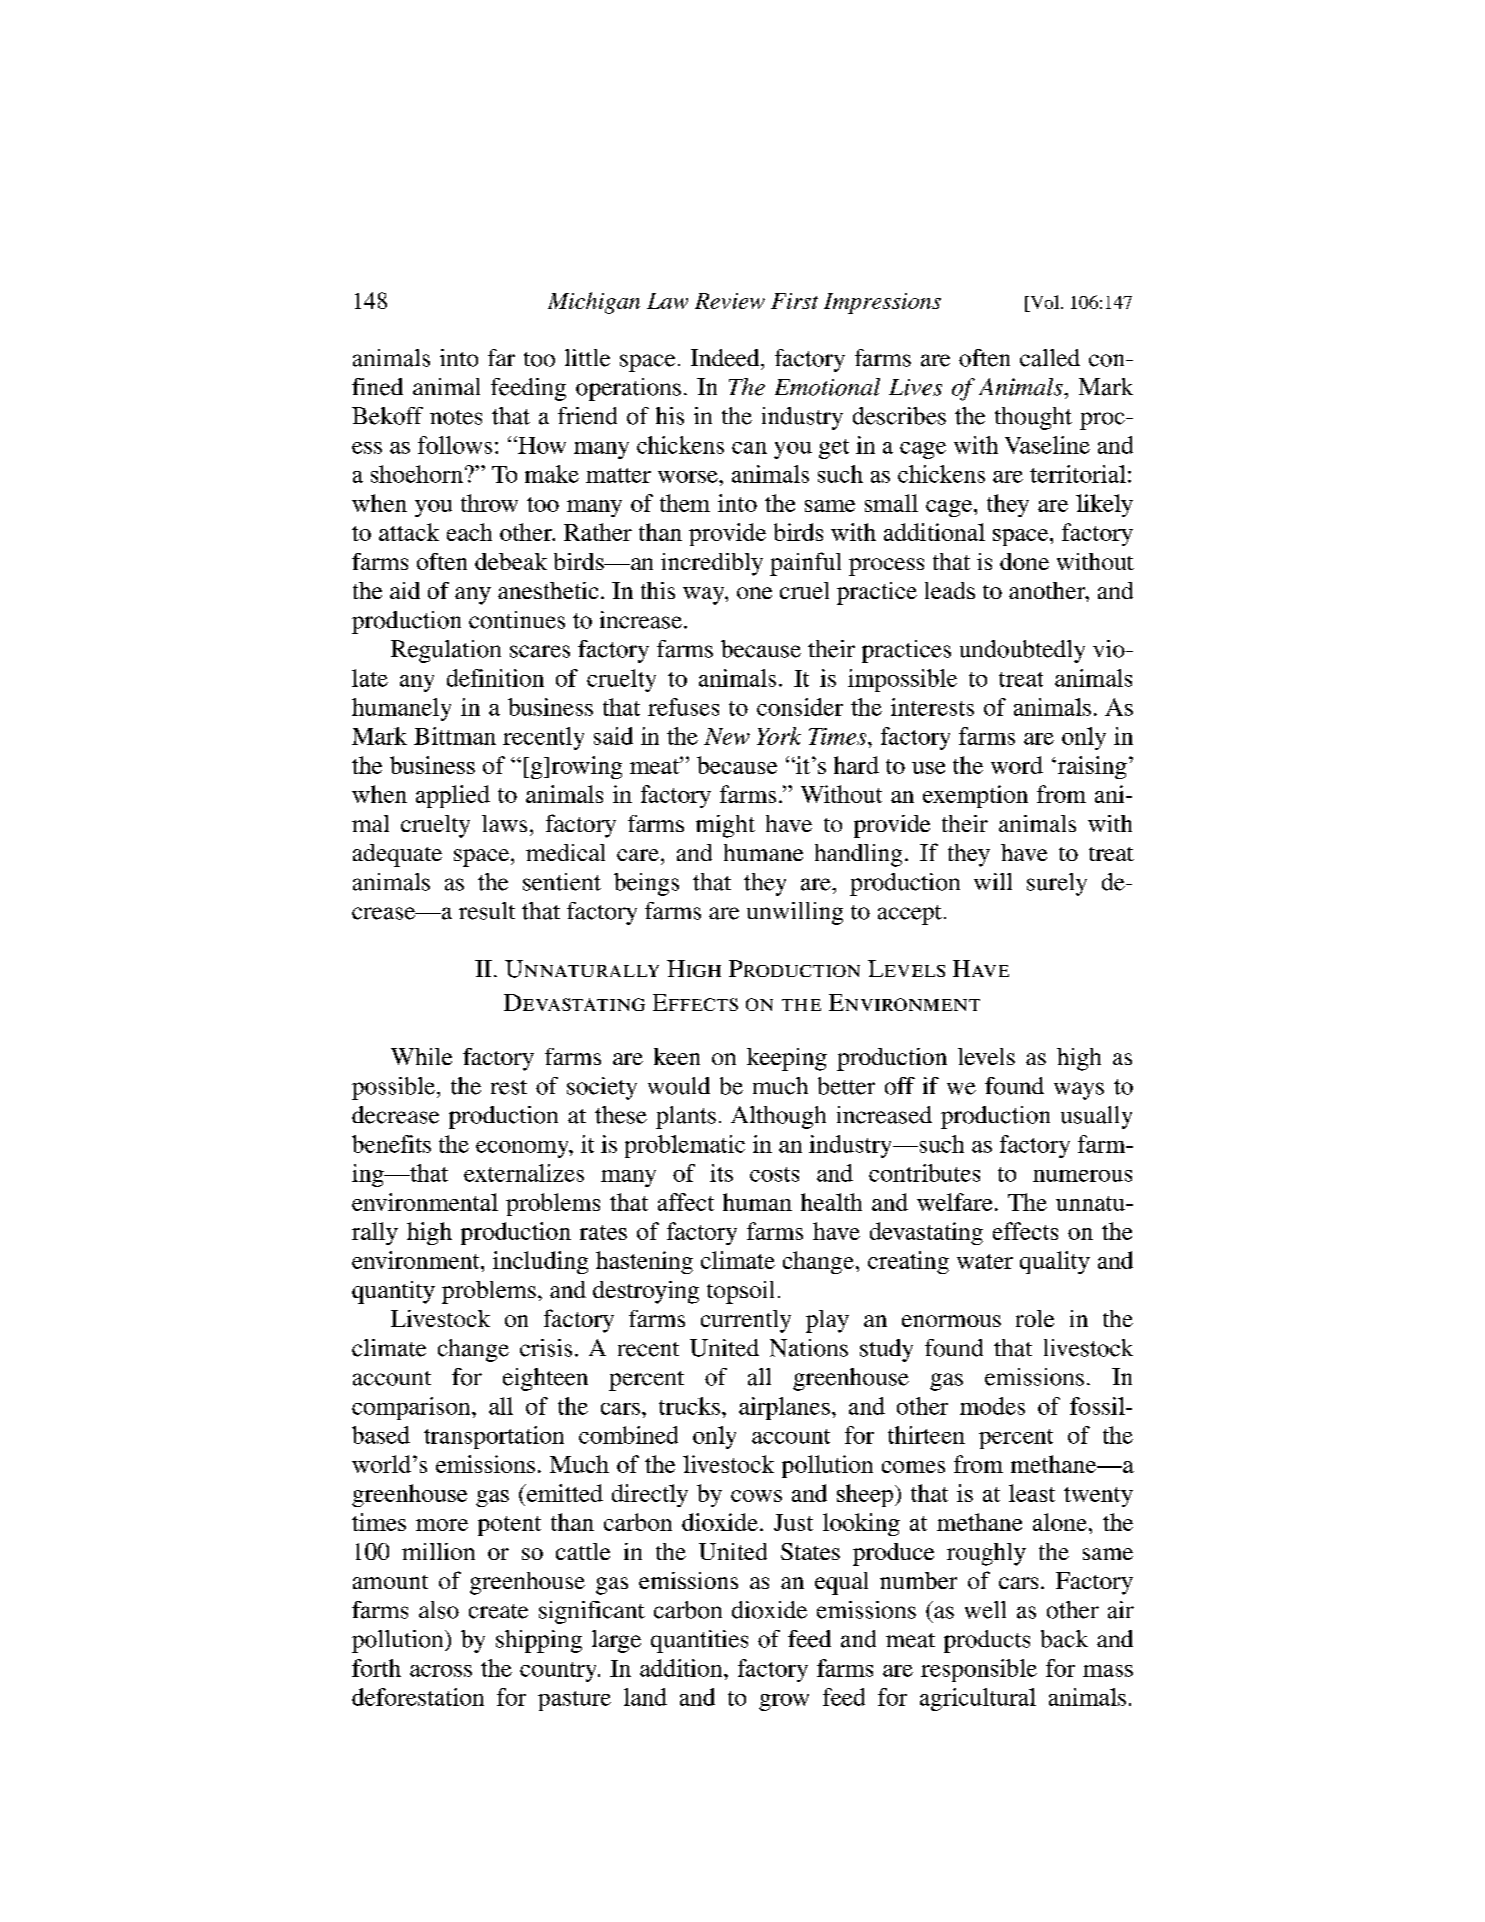 This page has width=1485, height=1922. Describe the element at coordinates (725, 826) in the page. I see `might` at that location.
